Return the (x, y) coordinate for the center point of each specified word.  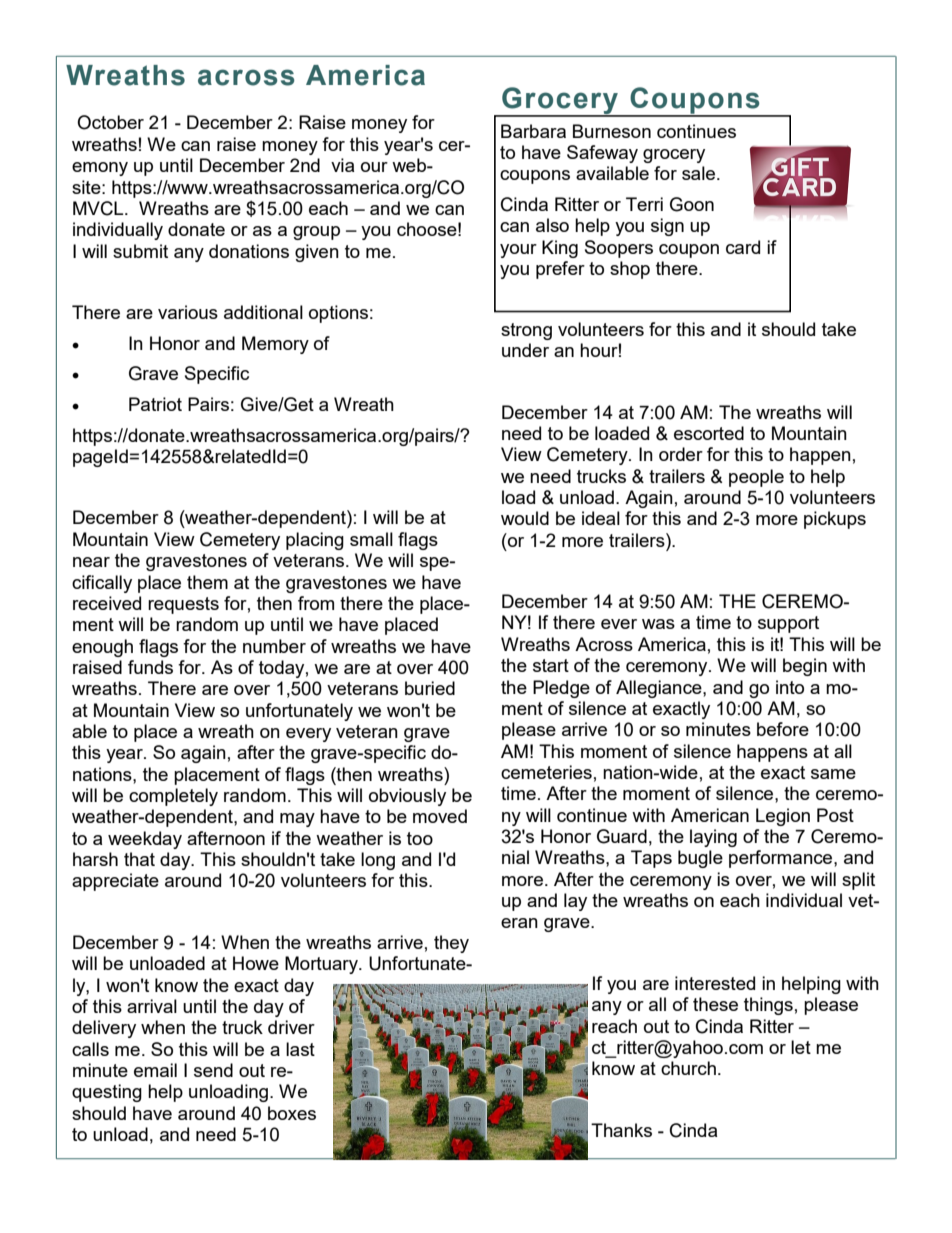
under (525, 350)
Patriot (155, 404)
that (139, 859)
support (788, 624)
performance (782, 859)
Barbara (533, 131)
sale (700, 173)
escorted (709, 433)
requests (183, 605)
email (155, 1070)
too (420, 838)
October (110, 122)
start (551, 665)
